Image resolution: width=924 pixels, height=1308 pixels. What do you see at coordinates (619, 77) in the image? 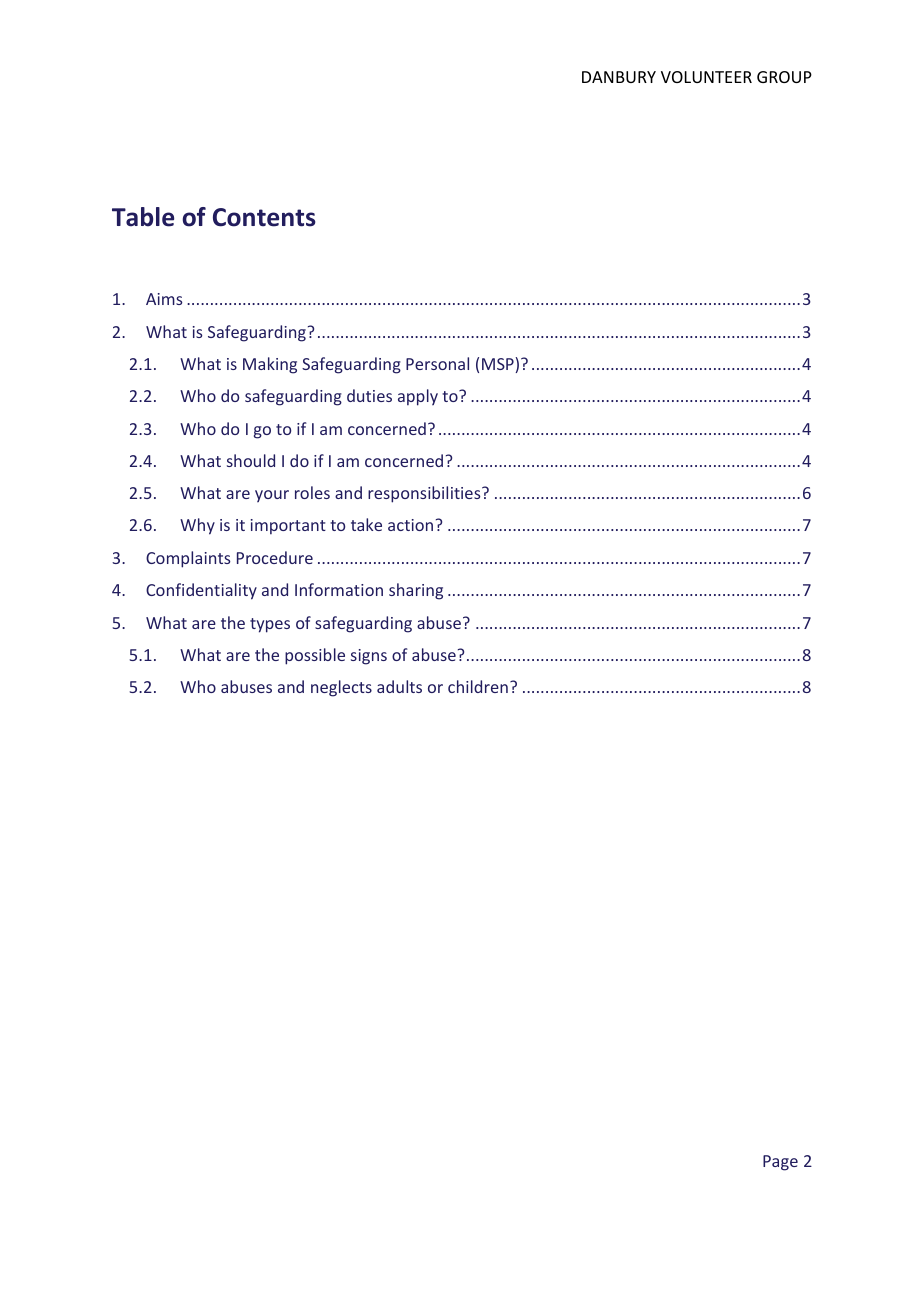
I see `DANBURY` at bounding box center [619, 77].
